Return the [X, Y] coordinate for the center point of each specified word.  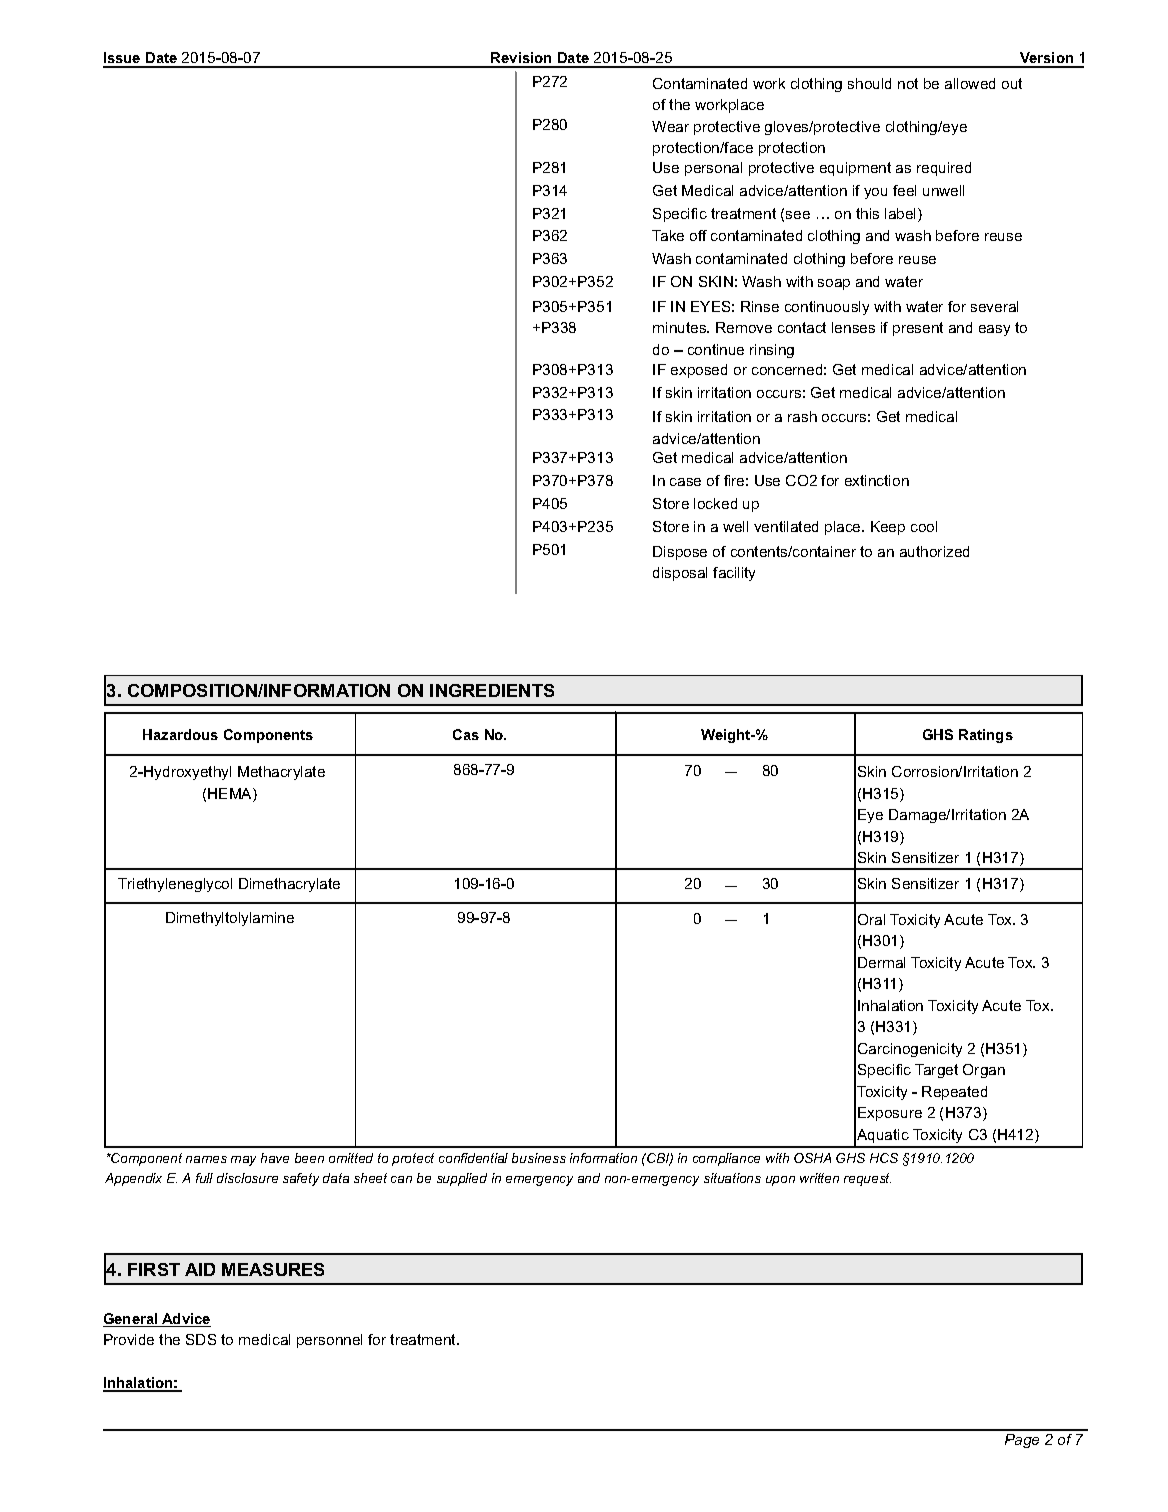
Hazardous [180, 734]
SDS [201, 1339]
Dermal [881, 962]
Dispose [680, 553]
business [539, 1158]
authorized [934, 551]
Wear [670, 126]
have [275, 1158]
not [908, 83]
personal [713, 169]
